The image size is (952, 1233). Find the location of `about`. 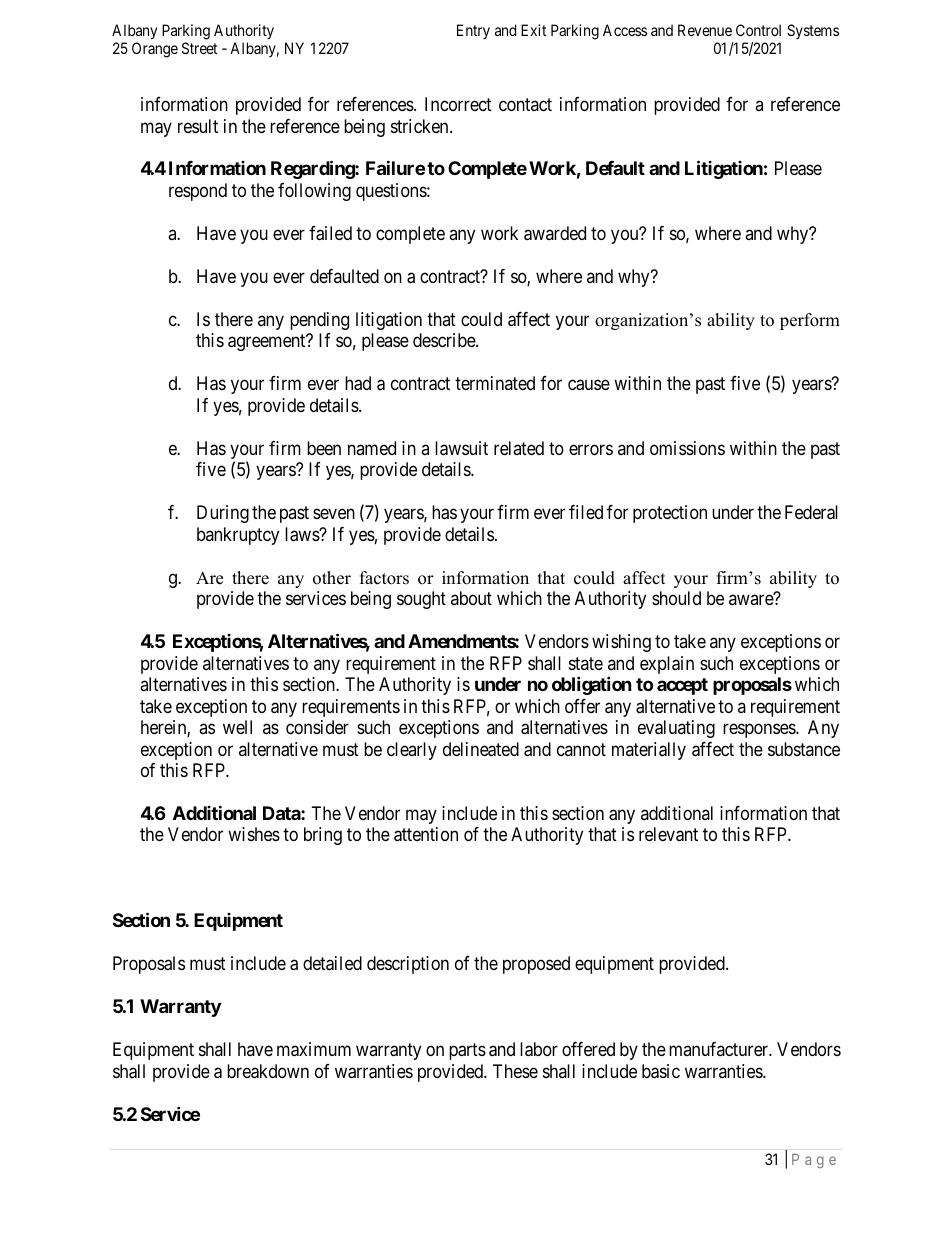

about is located at coordinates (471, 598).
